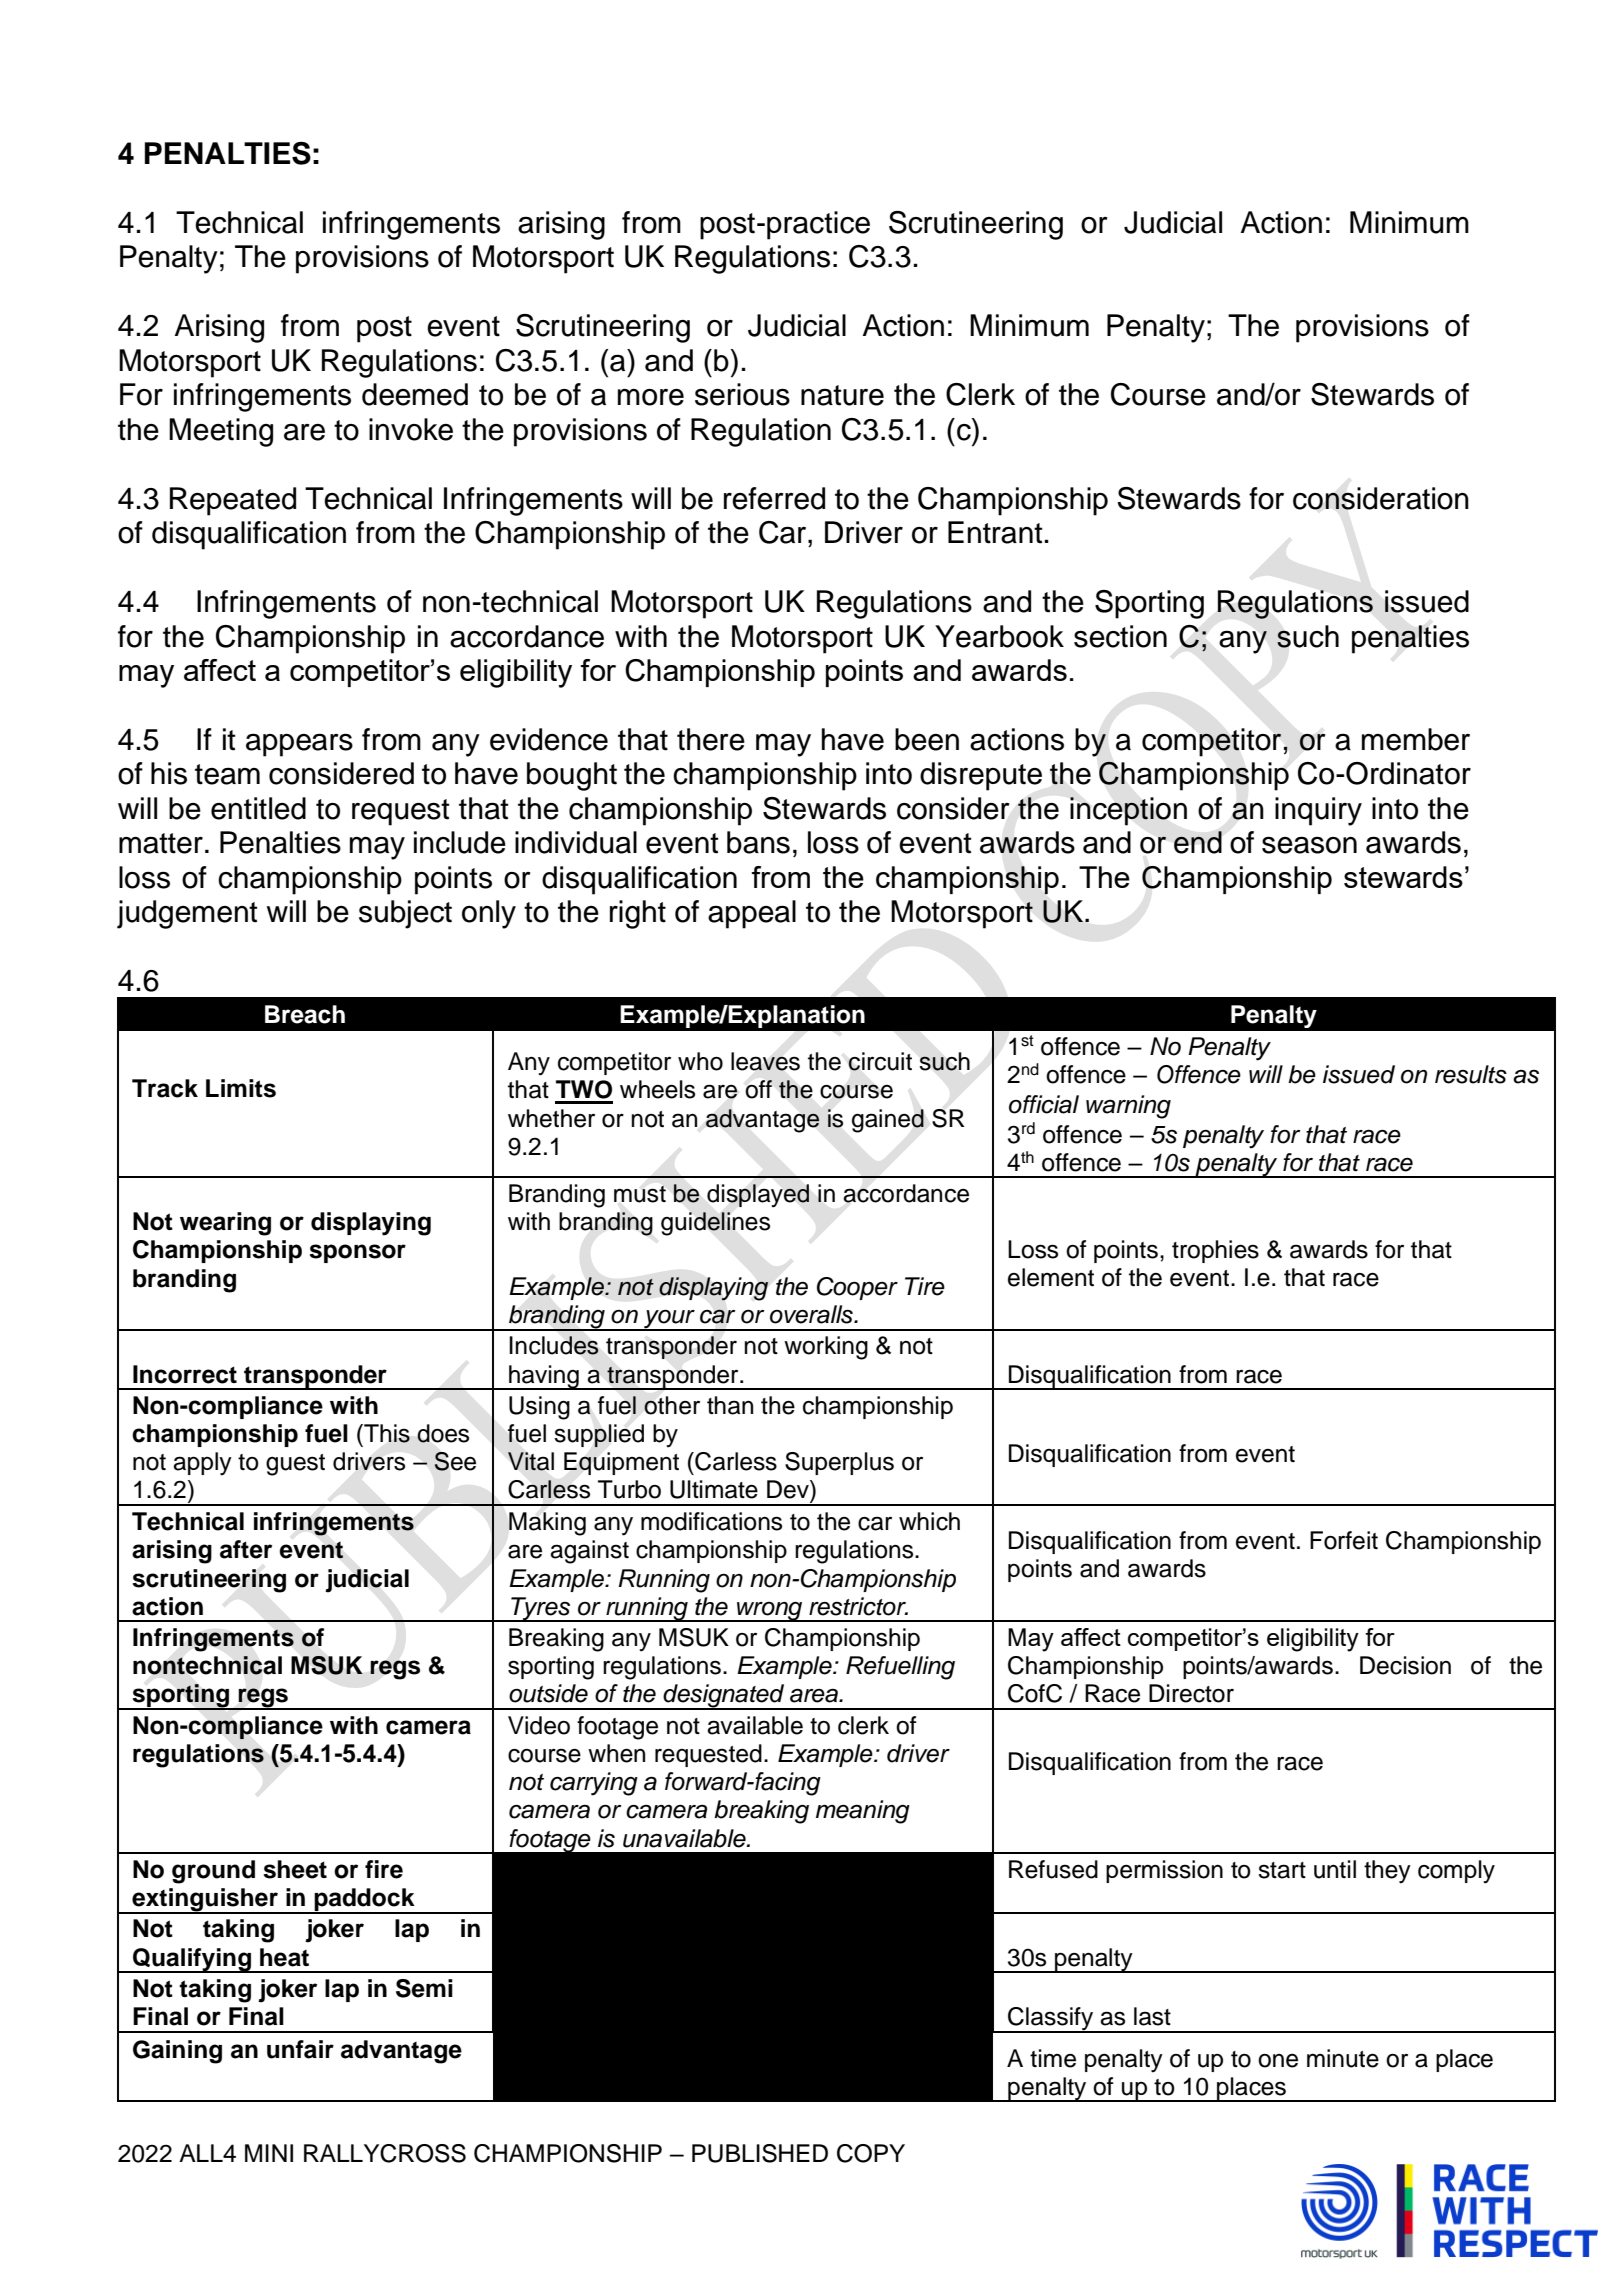  I want to click on unfair, so click(300, 2049).
